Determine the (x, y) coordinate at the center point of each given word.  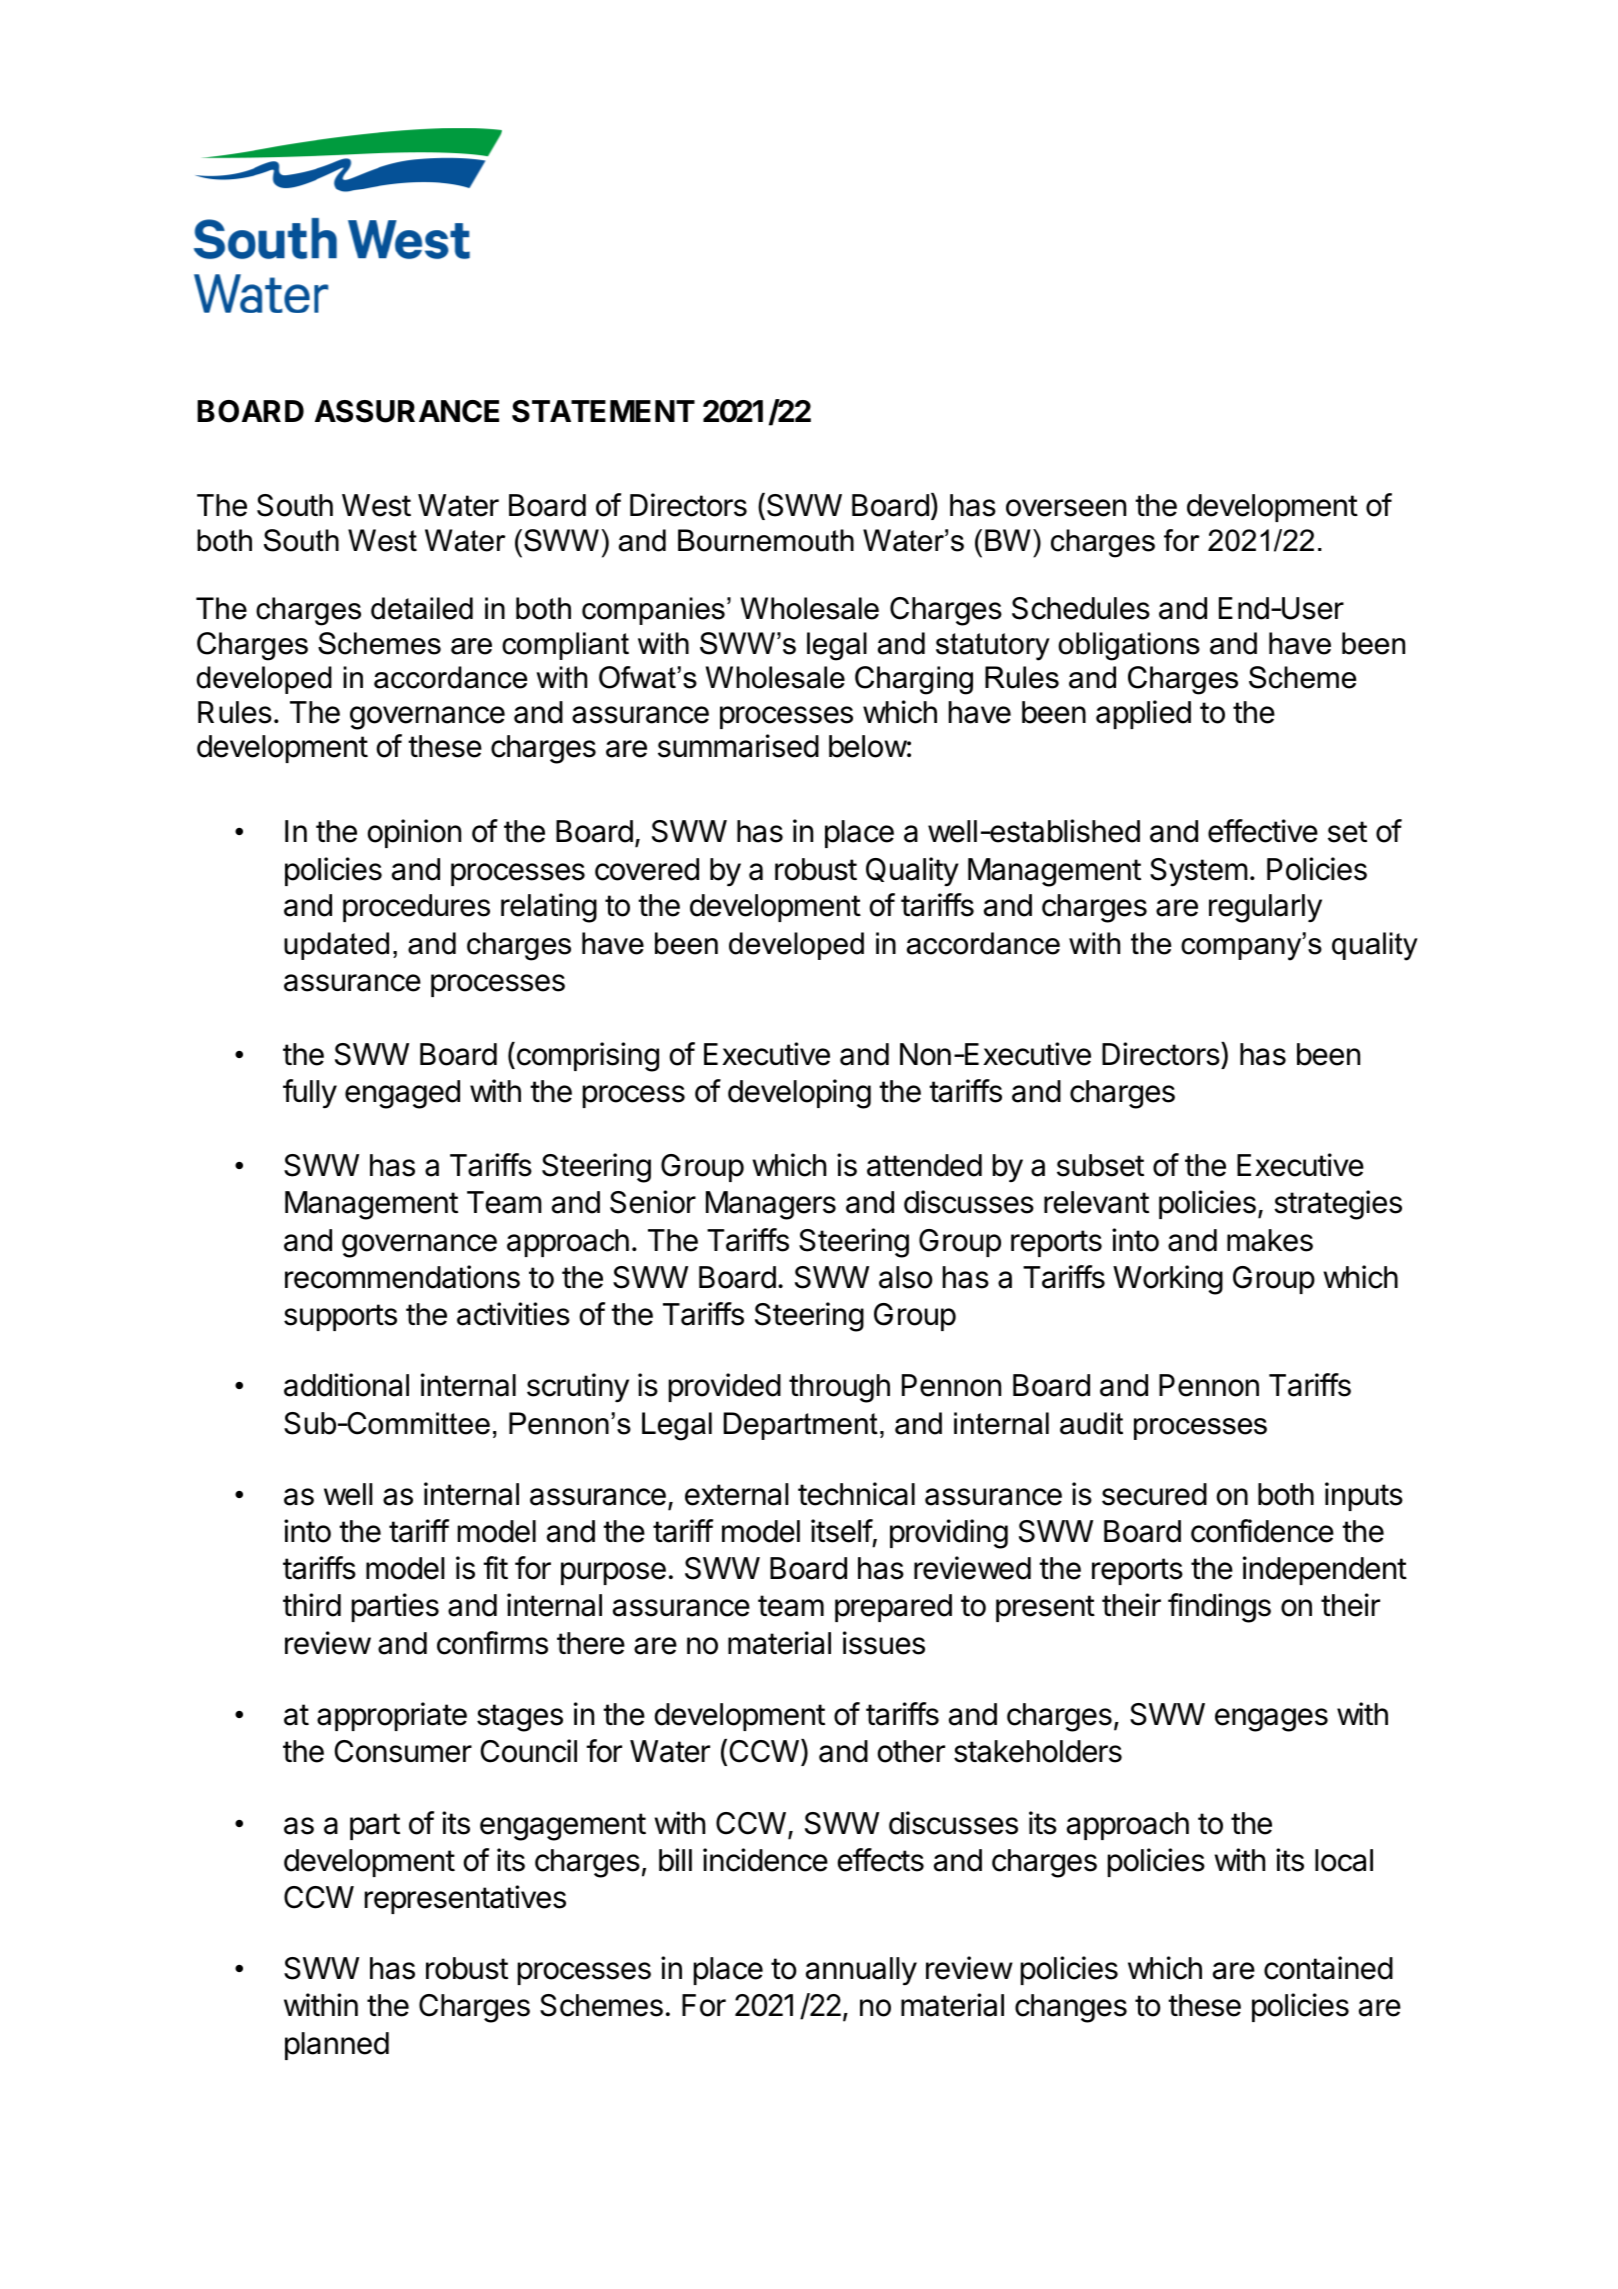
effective (1263, 831)
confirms (492, 1643)
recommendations (402, 1277)
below (868, 746)
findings (1219, 1608)
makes (1270, 1240)
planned (337, 2046)
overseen (1066, 508)
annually (861, 1971)
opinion (414, 833)
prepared (893, 1608)
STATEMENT (603, 411)
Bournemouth (766, 540)
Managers (771, 1205)
